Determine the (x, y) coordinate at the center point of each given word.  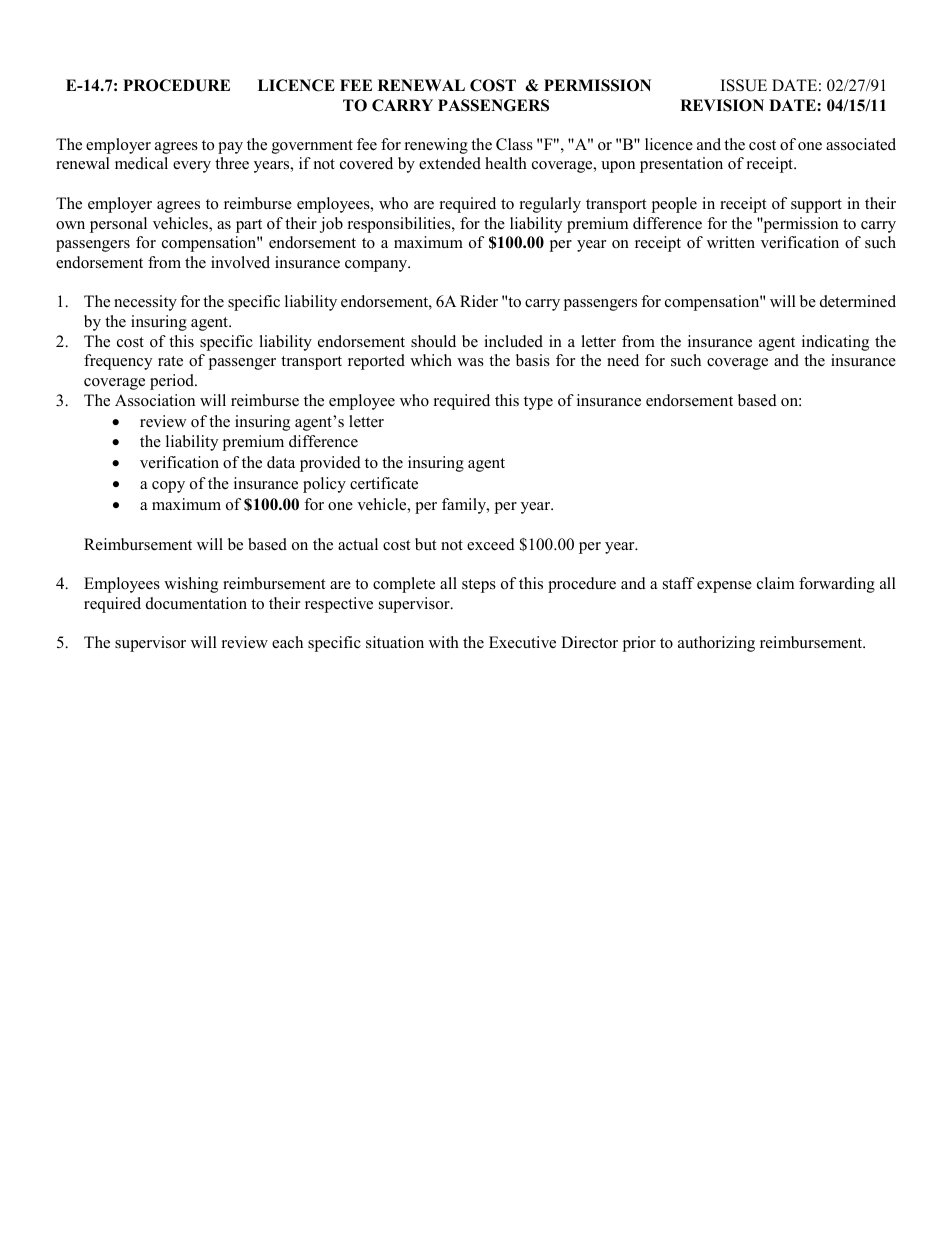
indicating (835, 343)
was (470, 362)
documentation (196, 603)
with (444, 642)
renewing (436, 146)
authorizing (716, 644)
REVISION (722, 105)
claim (775, 583)
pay (230, 148)
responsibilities (400, 225)
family (465, 506)
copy (168, 487)
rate (170, 361)
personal (118, 225)
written (731, 242)
